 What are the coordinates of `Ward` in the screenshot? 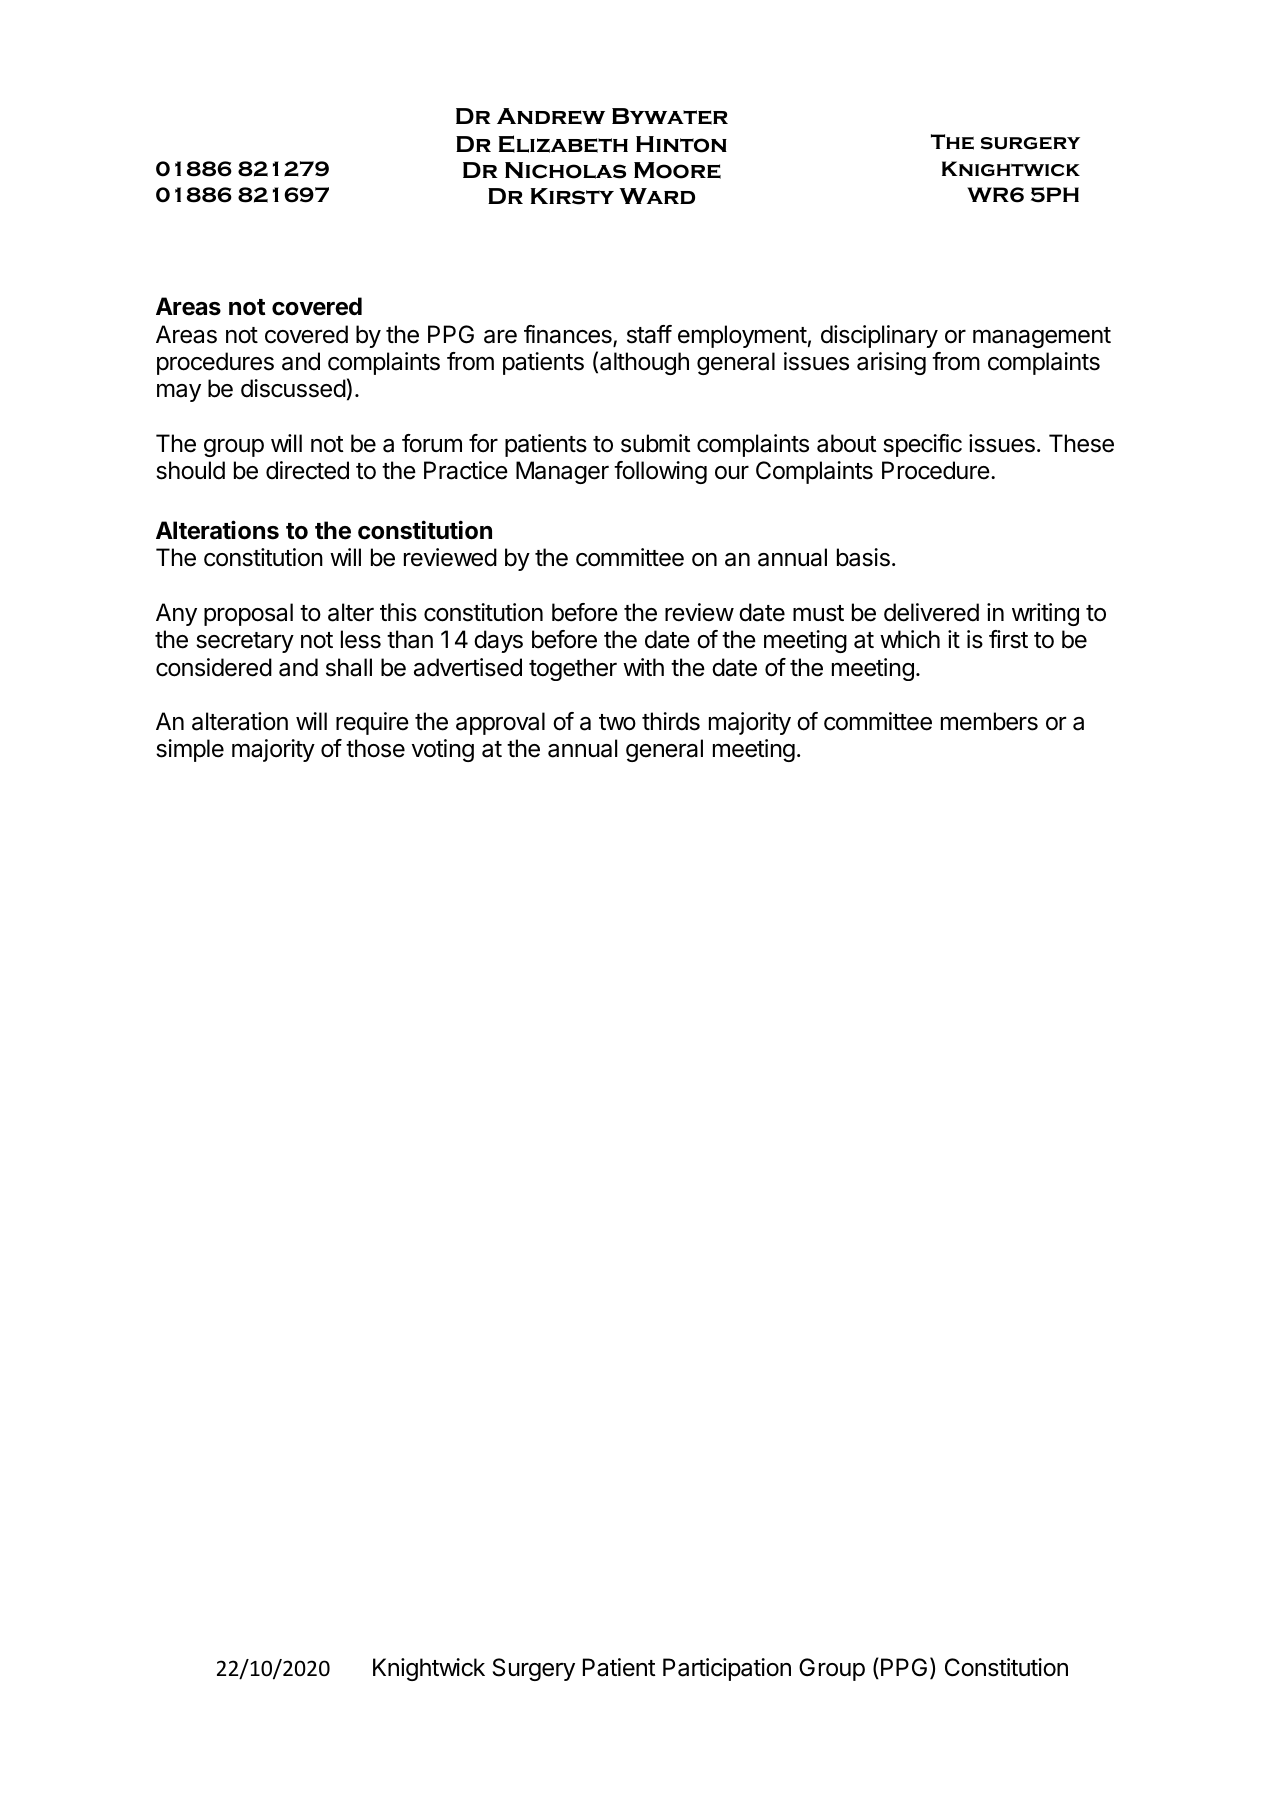 It's located at (657, 196).
